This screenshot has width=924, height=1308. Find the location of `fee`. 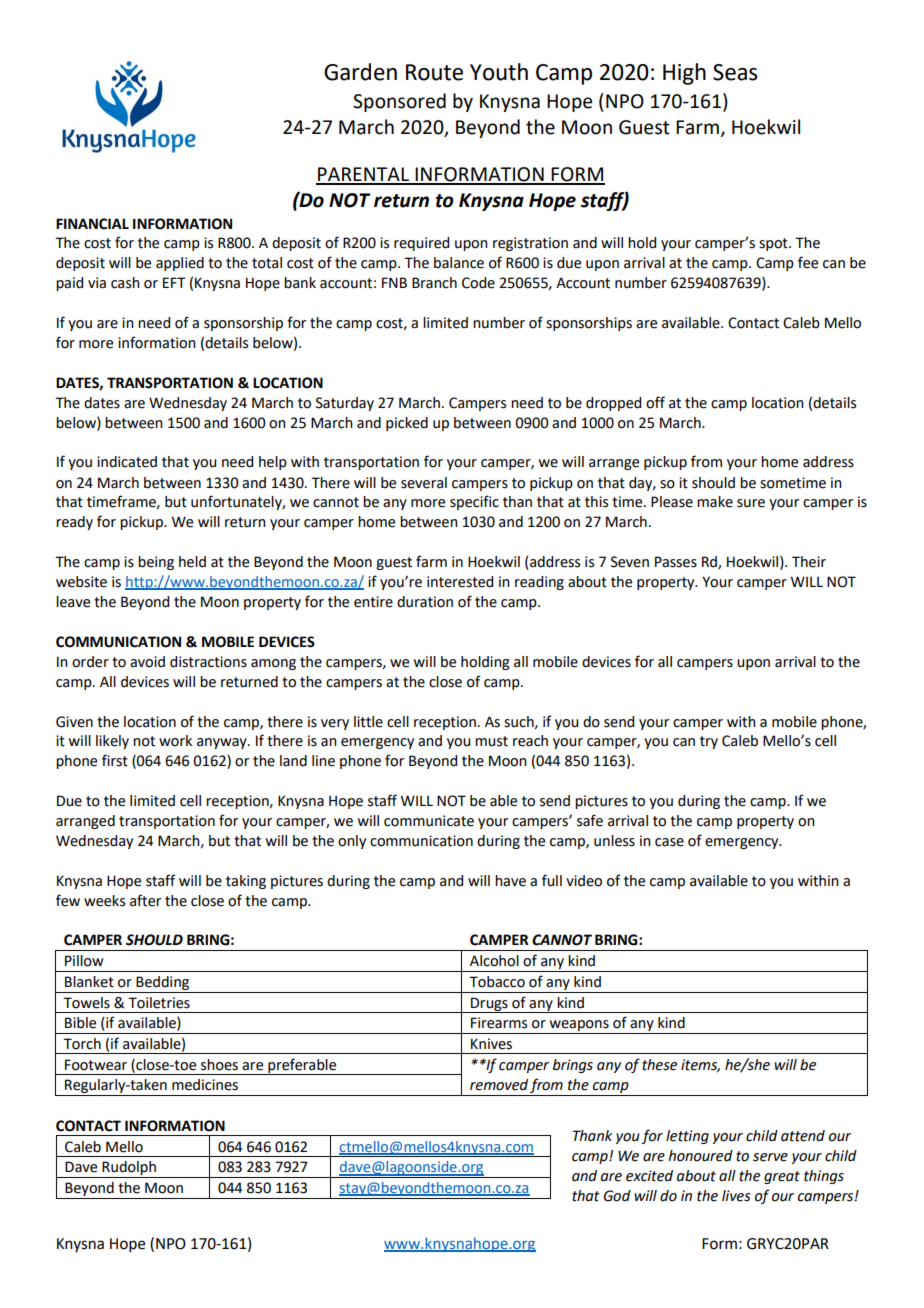

fee is located at coordinates (808, 262).
